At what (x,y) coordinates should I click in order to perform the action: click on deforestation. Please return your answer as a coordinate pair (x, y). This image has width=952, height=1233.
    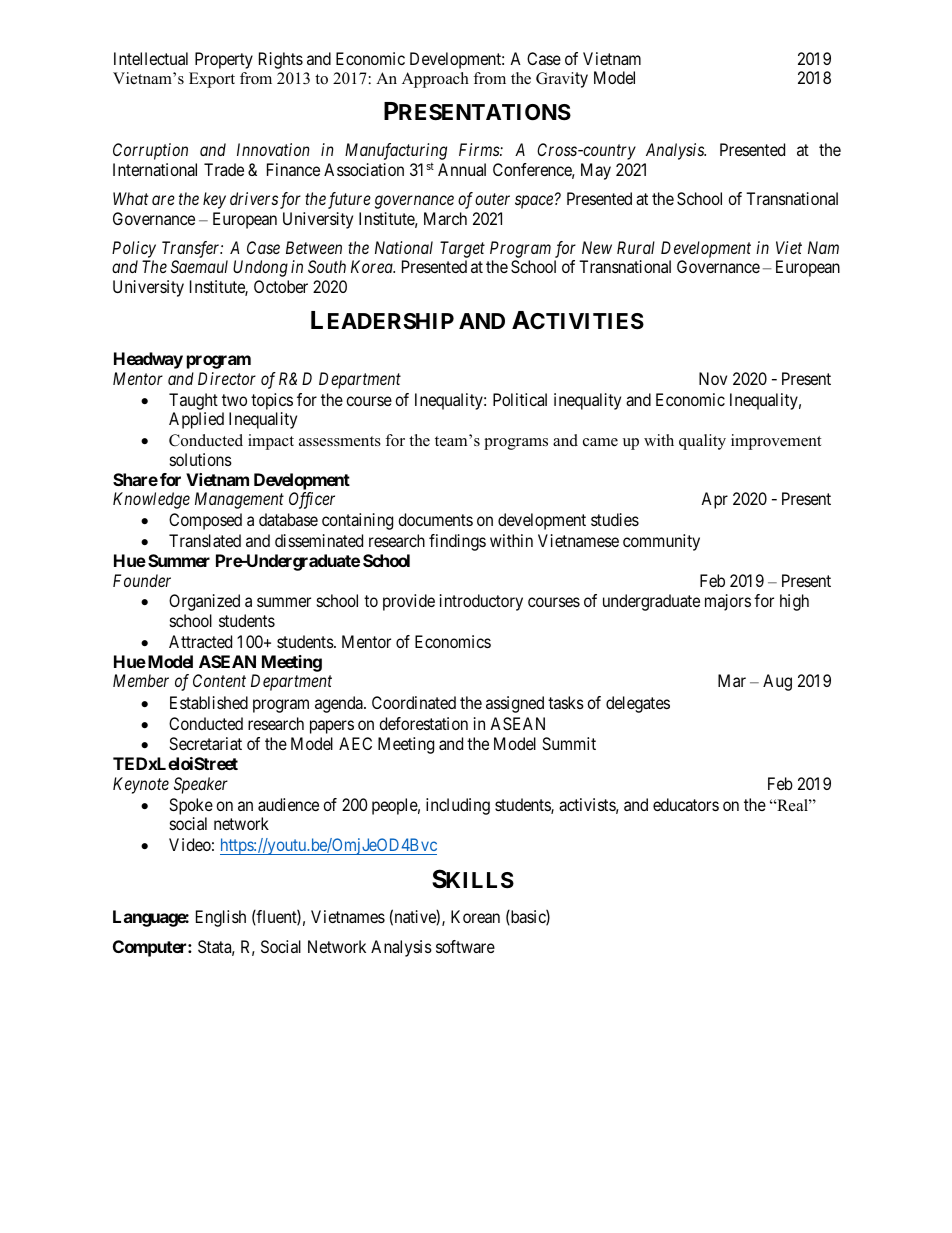
    Looking at the image, I should click on (423, 723).
